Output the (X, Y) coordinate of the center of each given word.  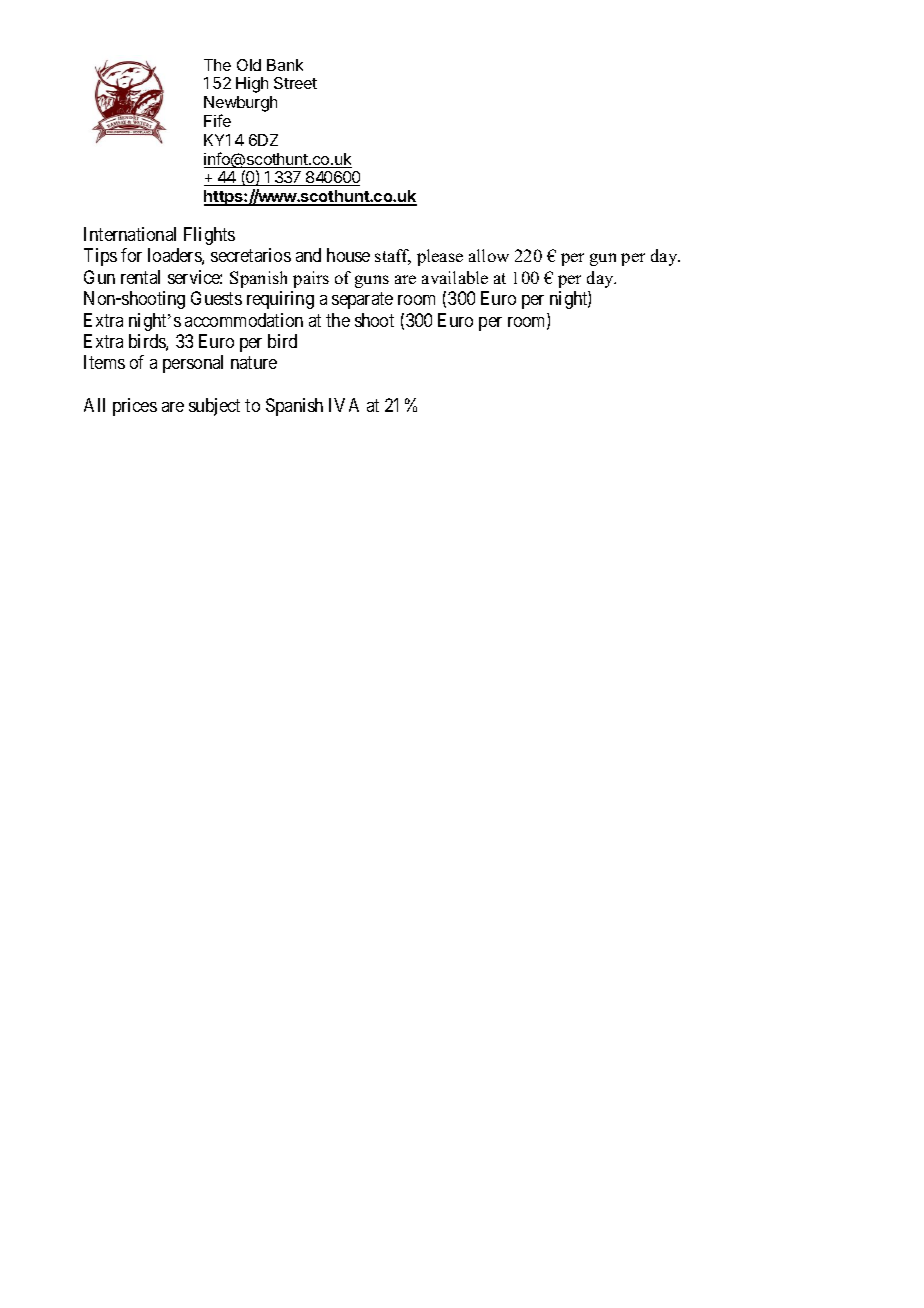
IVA (344, 405)
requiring (280, 300)
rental (140, 277)
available (455, 277)
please (440, 257)
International (130, 234)
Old (249, 65)
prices (135, 407)
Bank (285, 65)
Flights (209, 236)
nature (254, 363)
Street (295, 83)
